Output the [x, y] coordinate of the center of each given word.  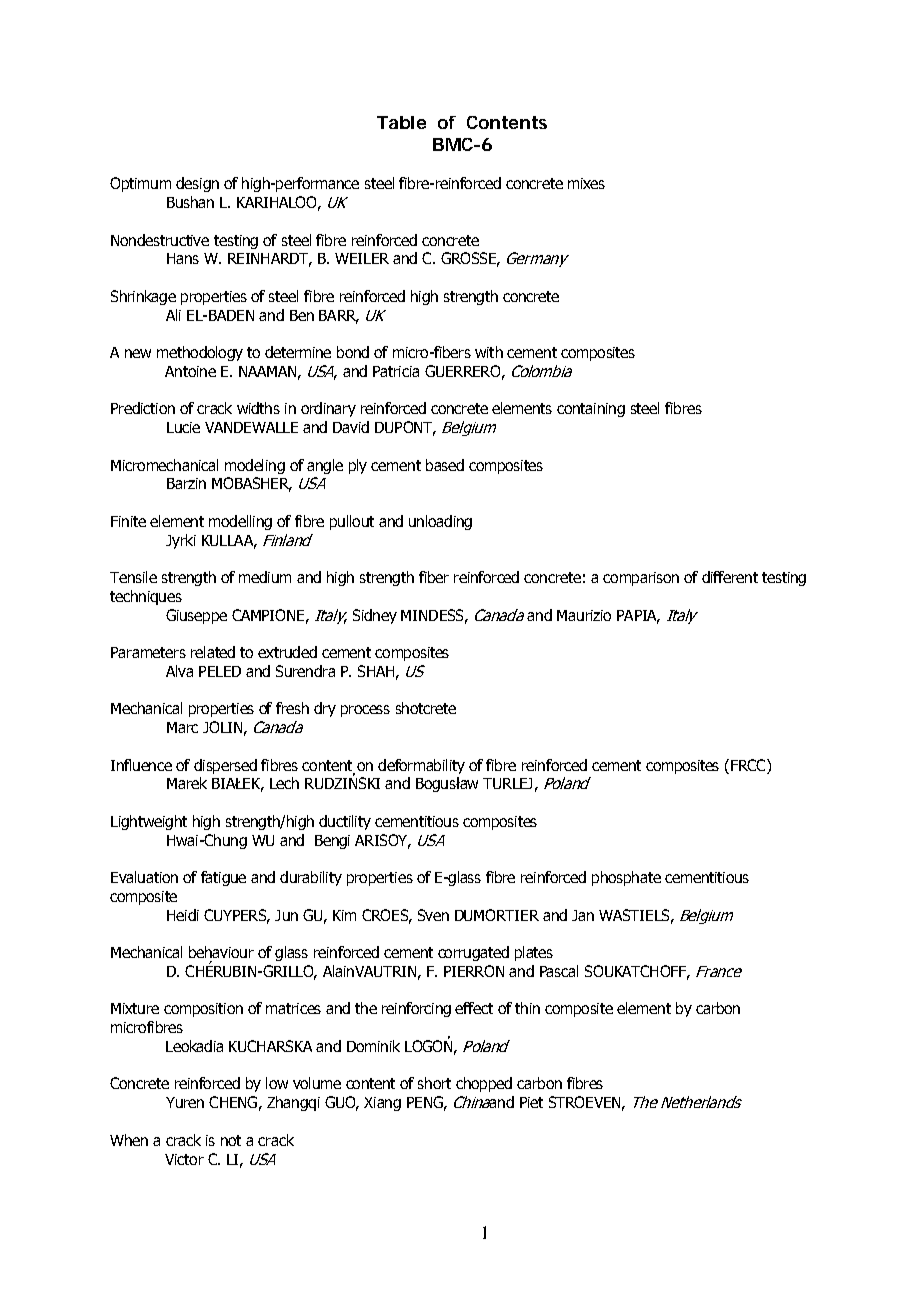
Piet [531, 1102]
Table [401, 122]
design [197, 184]
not [231, 1140]
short [434, 1083]
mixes [586, 183]
